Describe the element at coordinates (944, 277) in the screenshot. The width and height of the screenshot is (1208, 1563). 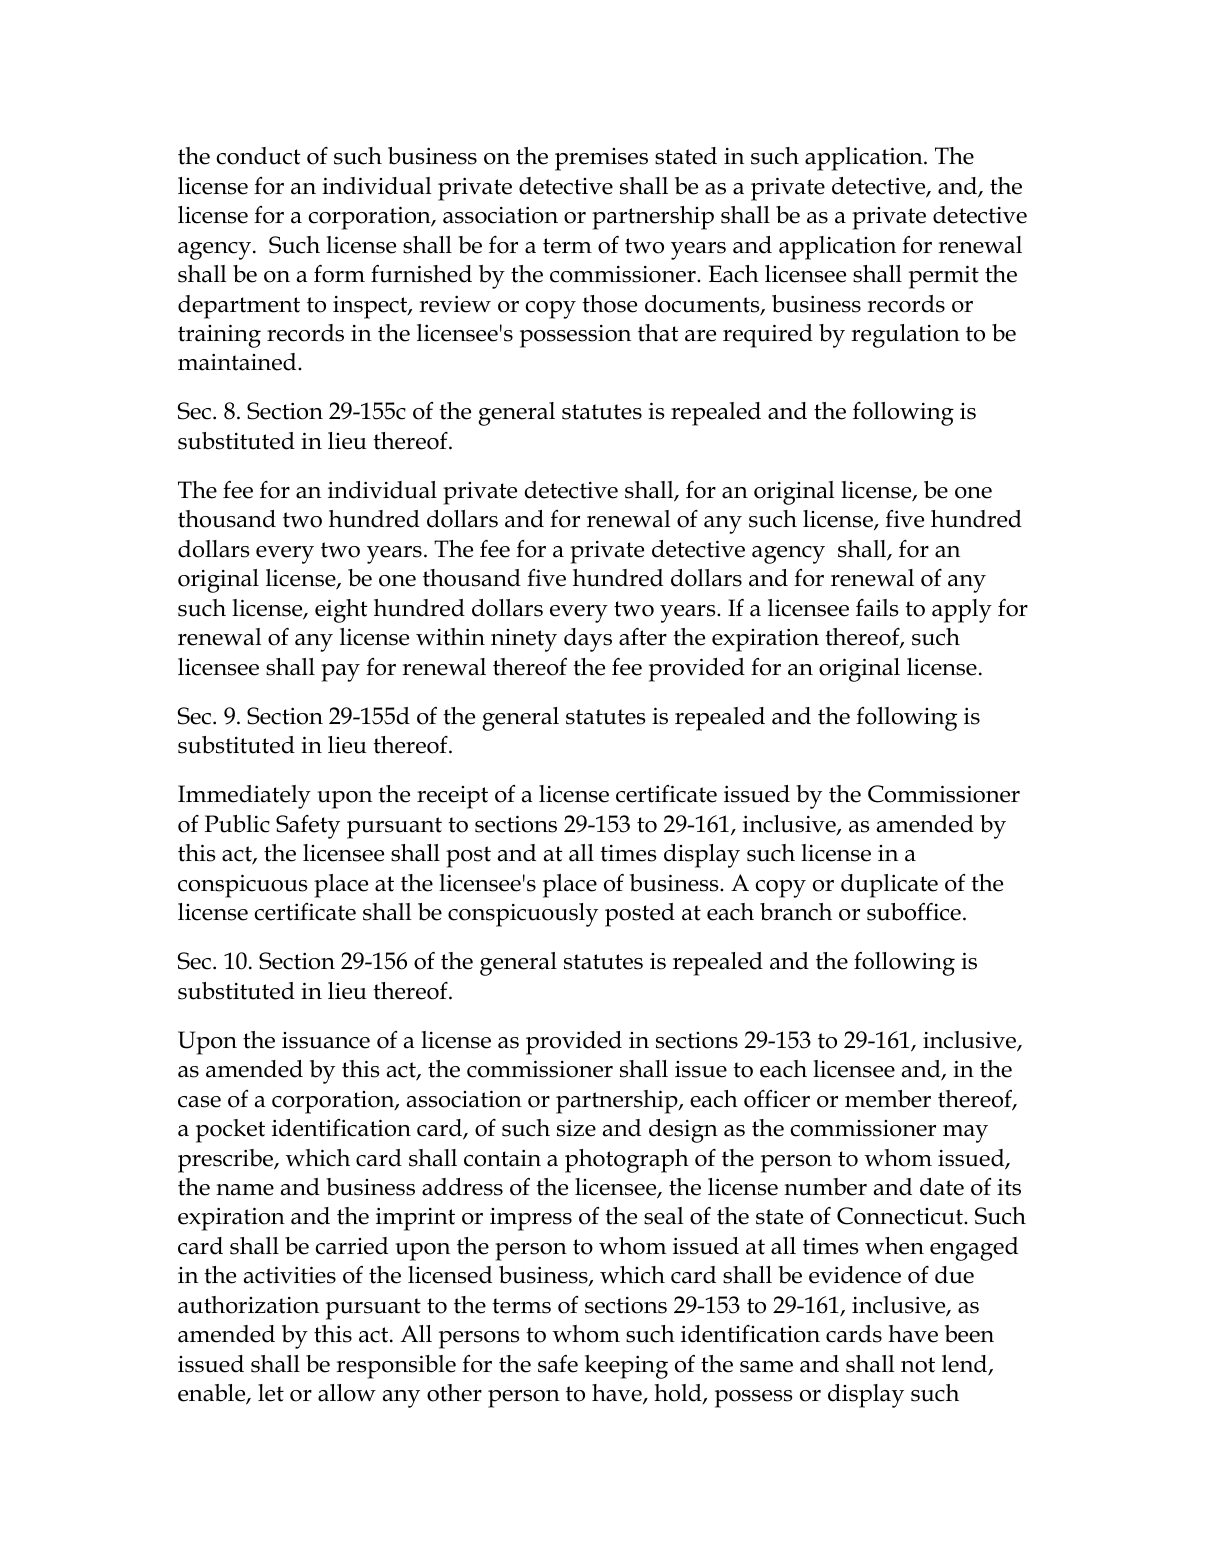
I see `permit` at that location.
